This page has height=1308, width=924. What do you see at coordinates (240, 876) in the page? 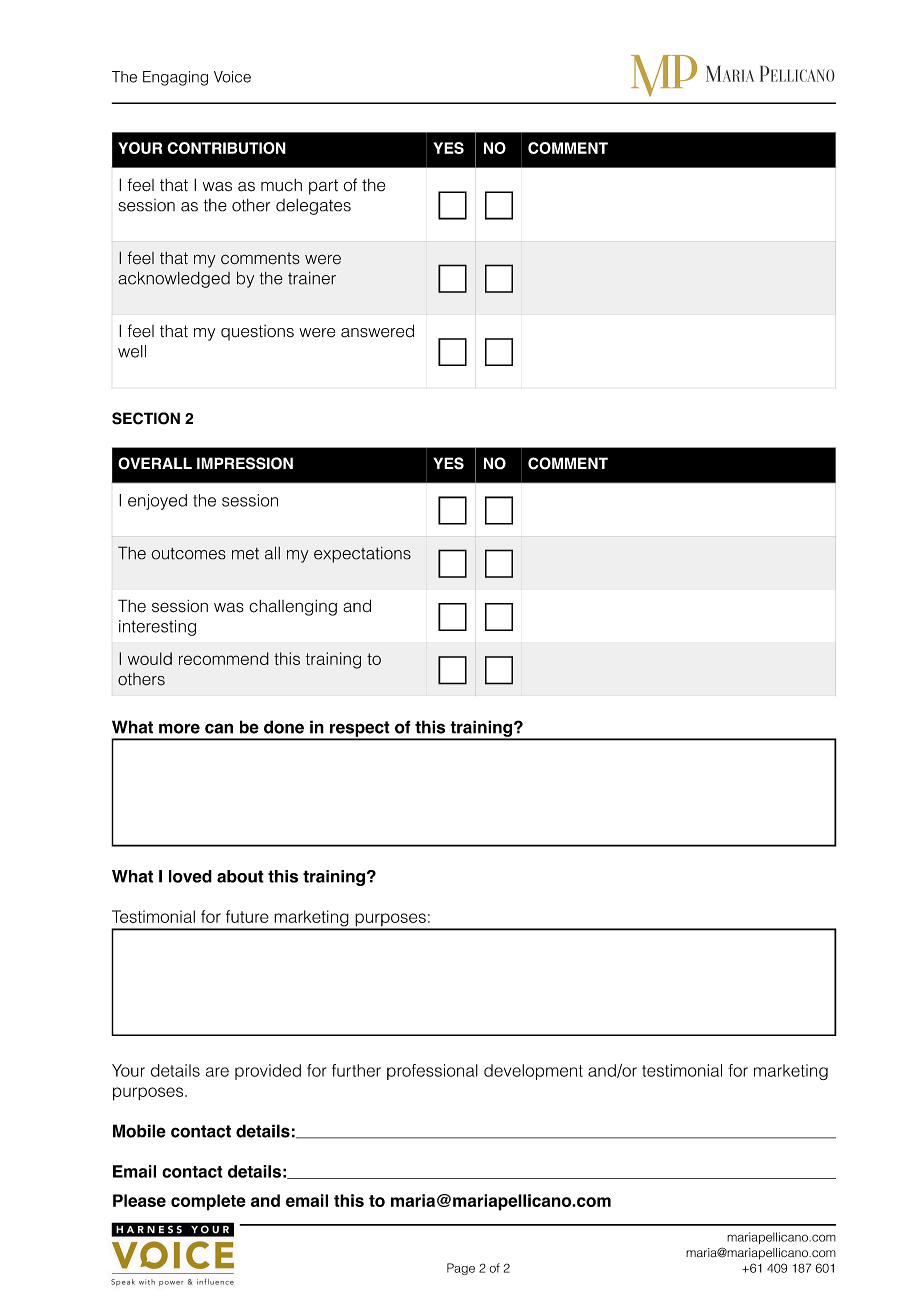
I see `about` at bounding box center [240, 876].
